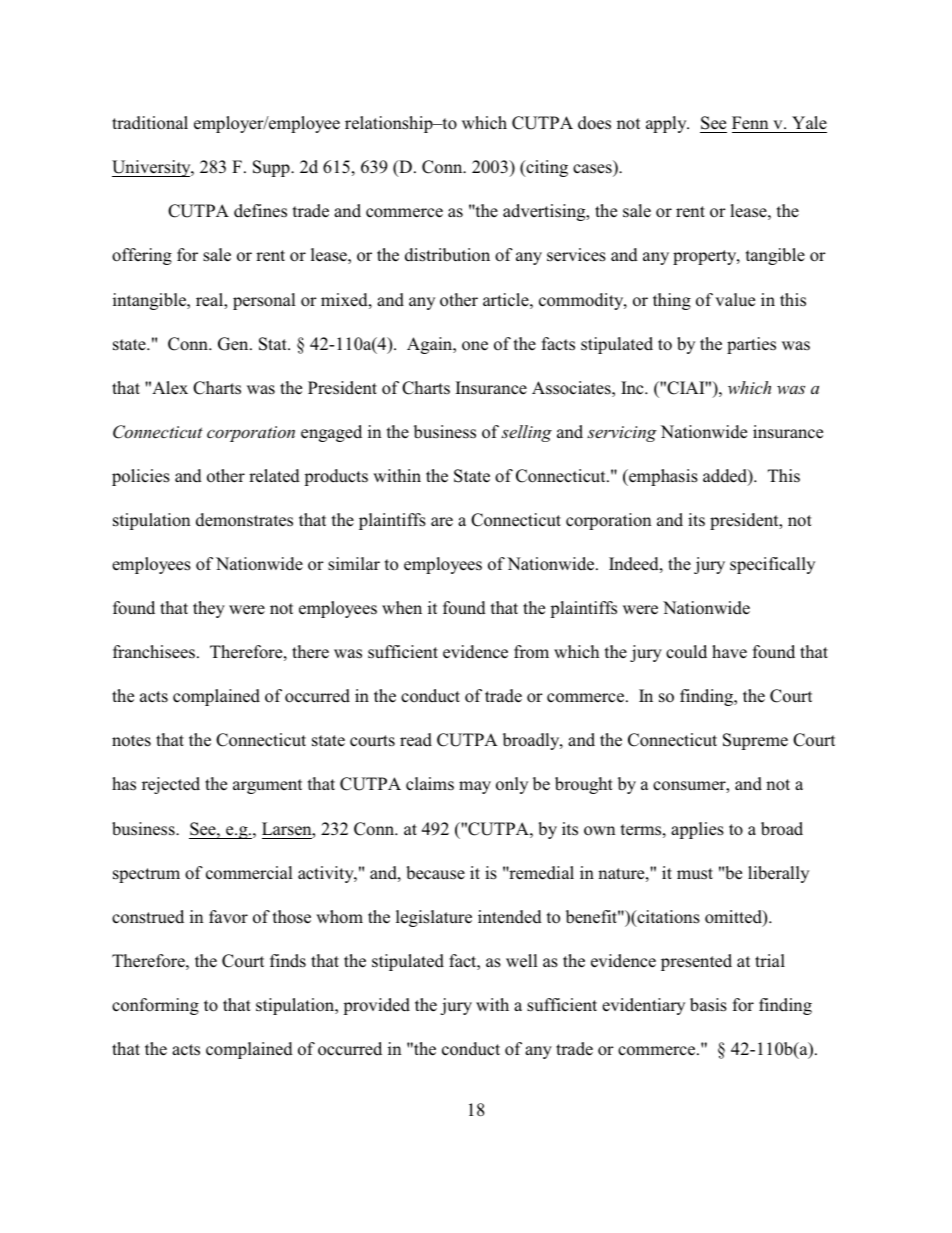 This page has width=952, height=1233. I want to click on conforming, so click(155, 1006).
